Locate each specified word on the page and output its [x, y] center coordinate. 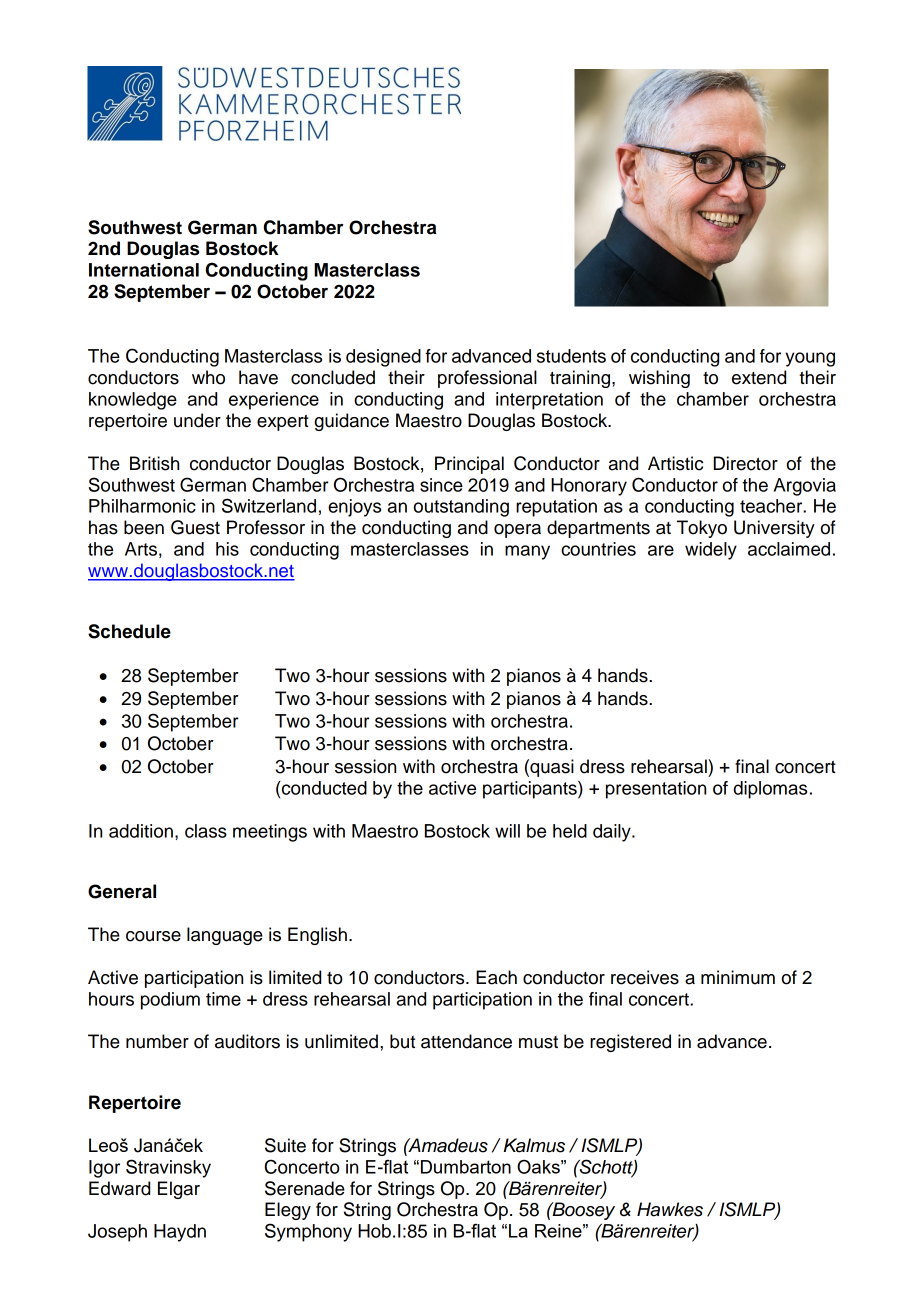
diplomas [770, 790]
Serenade [305, 1188]
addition [141, 831]
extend [759, 377]
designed [383, 358]
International [144, 270]
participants [531, 790]
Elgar [179, 1190]
